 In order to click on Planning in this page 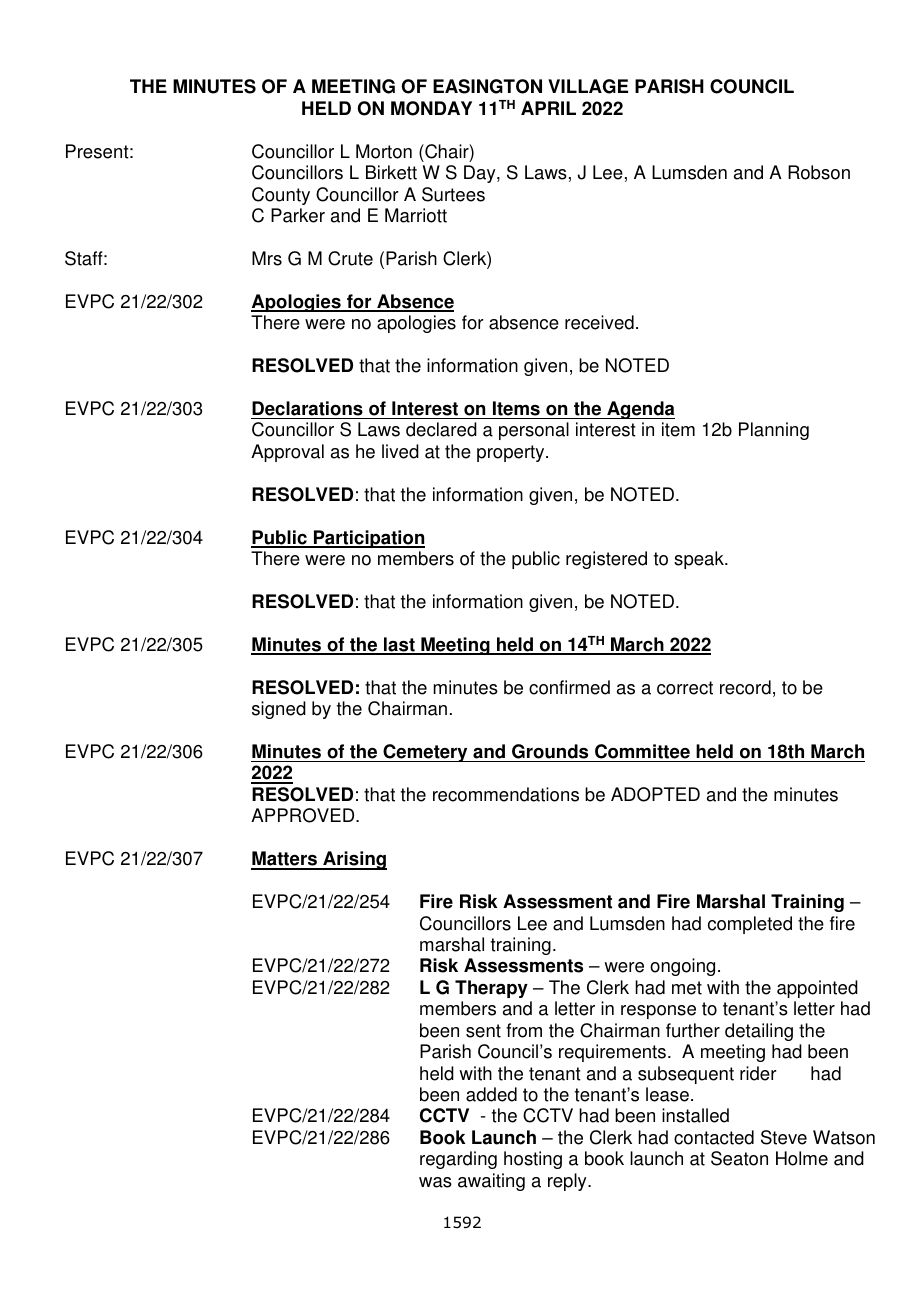, I will do `click(774, 431)`.
